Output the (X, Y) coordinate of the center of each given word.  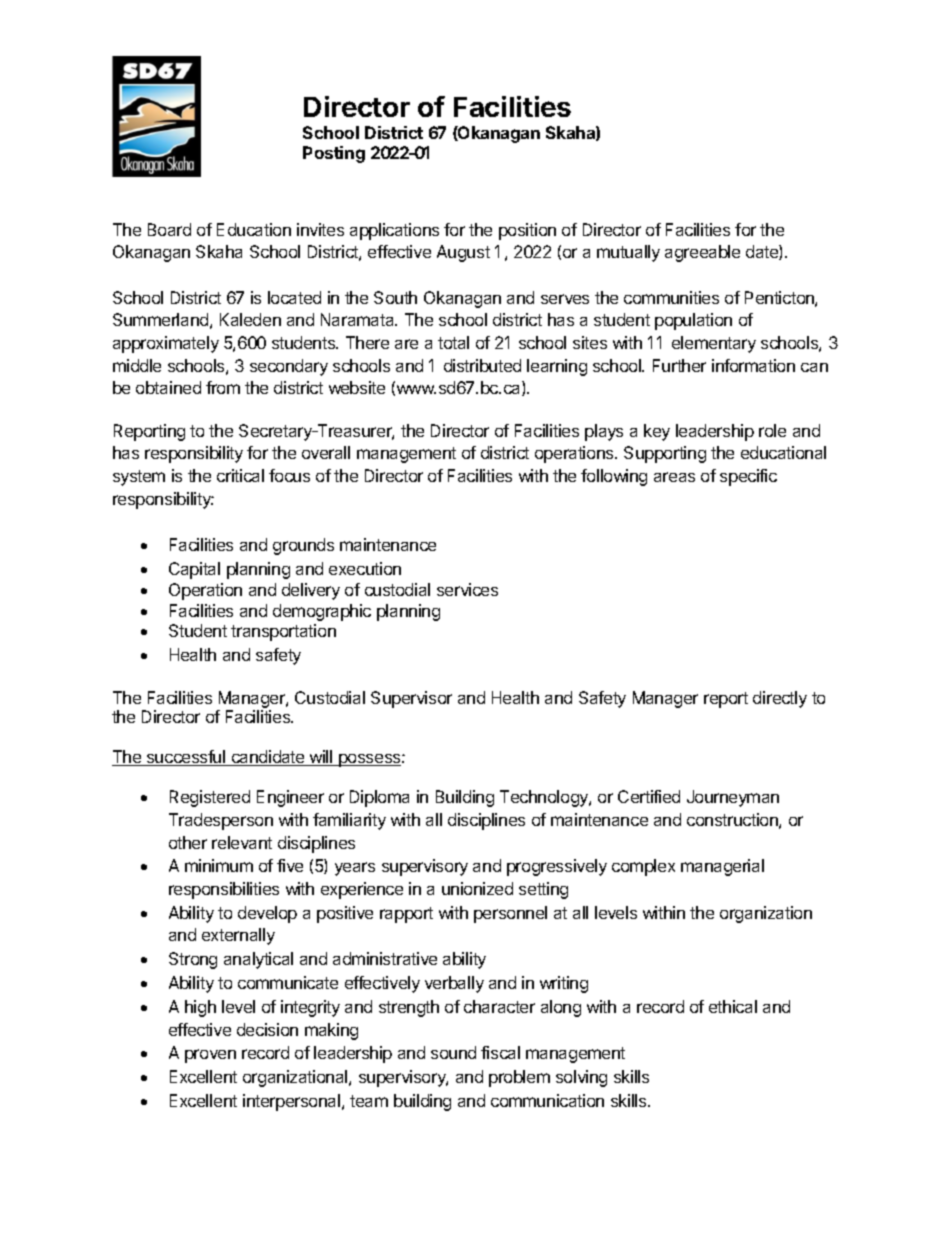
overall (326, 452)
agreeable (702, 253)
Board (169, 229)
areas (674, 477)
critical (240, 475)
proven (210, 1056)
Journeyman (733, 798)
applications (394, 231)
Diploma (379, 798)
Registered (210, 798)
